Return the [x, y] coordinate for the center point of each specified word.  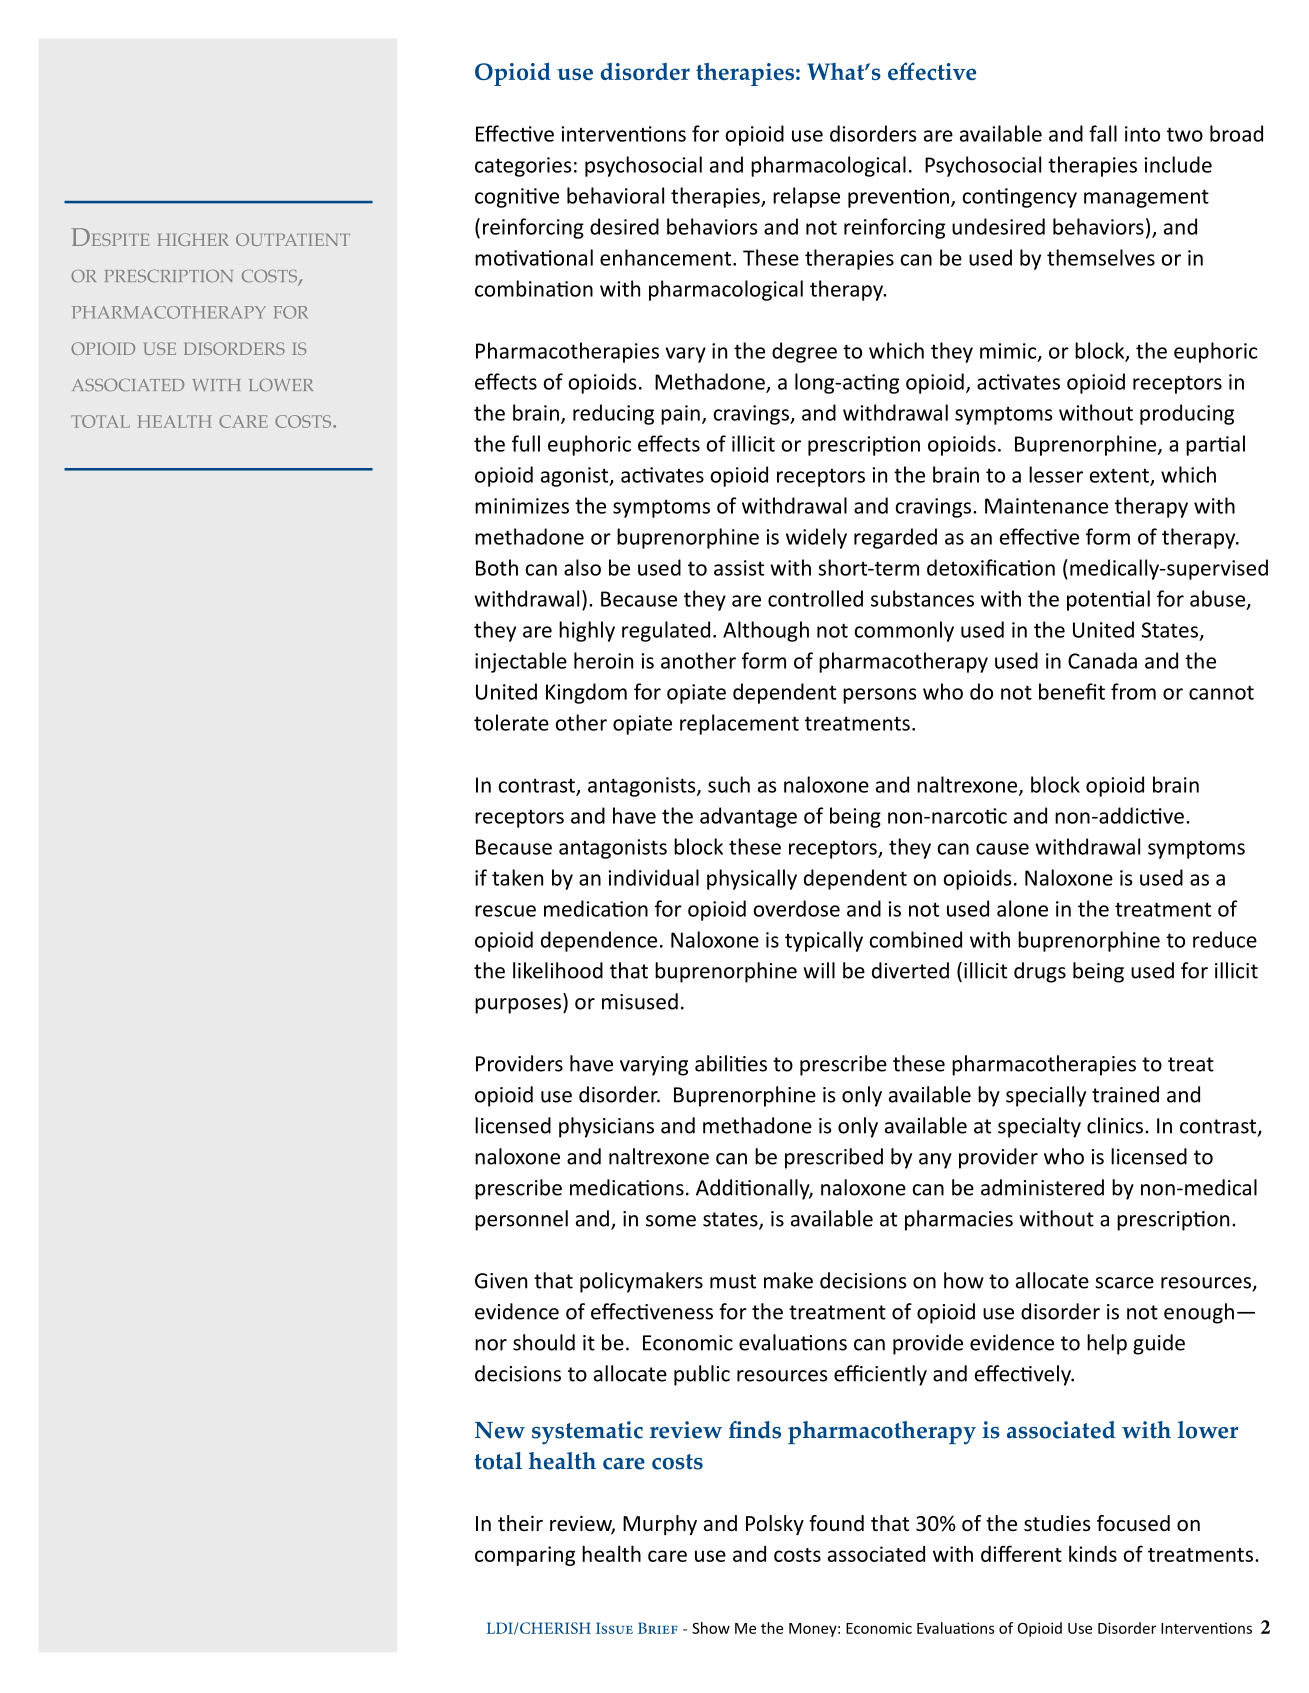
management [1146, 198]
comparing [525, 1556]
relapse [806, 197]
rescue [505, 911]
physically [752, 879]
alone [1022, 908]
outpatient [293, 239]
